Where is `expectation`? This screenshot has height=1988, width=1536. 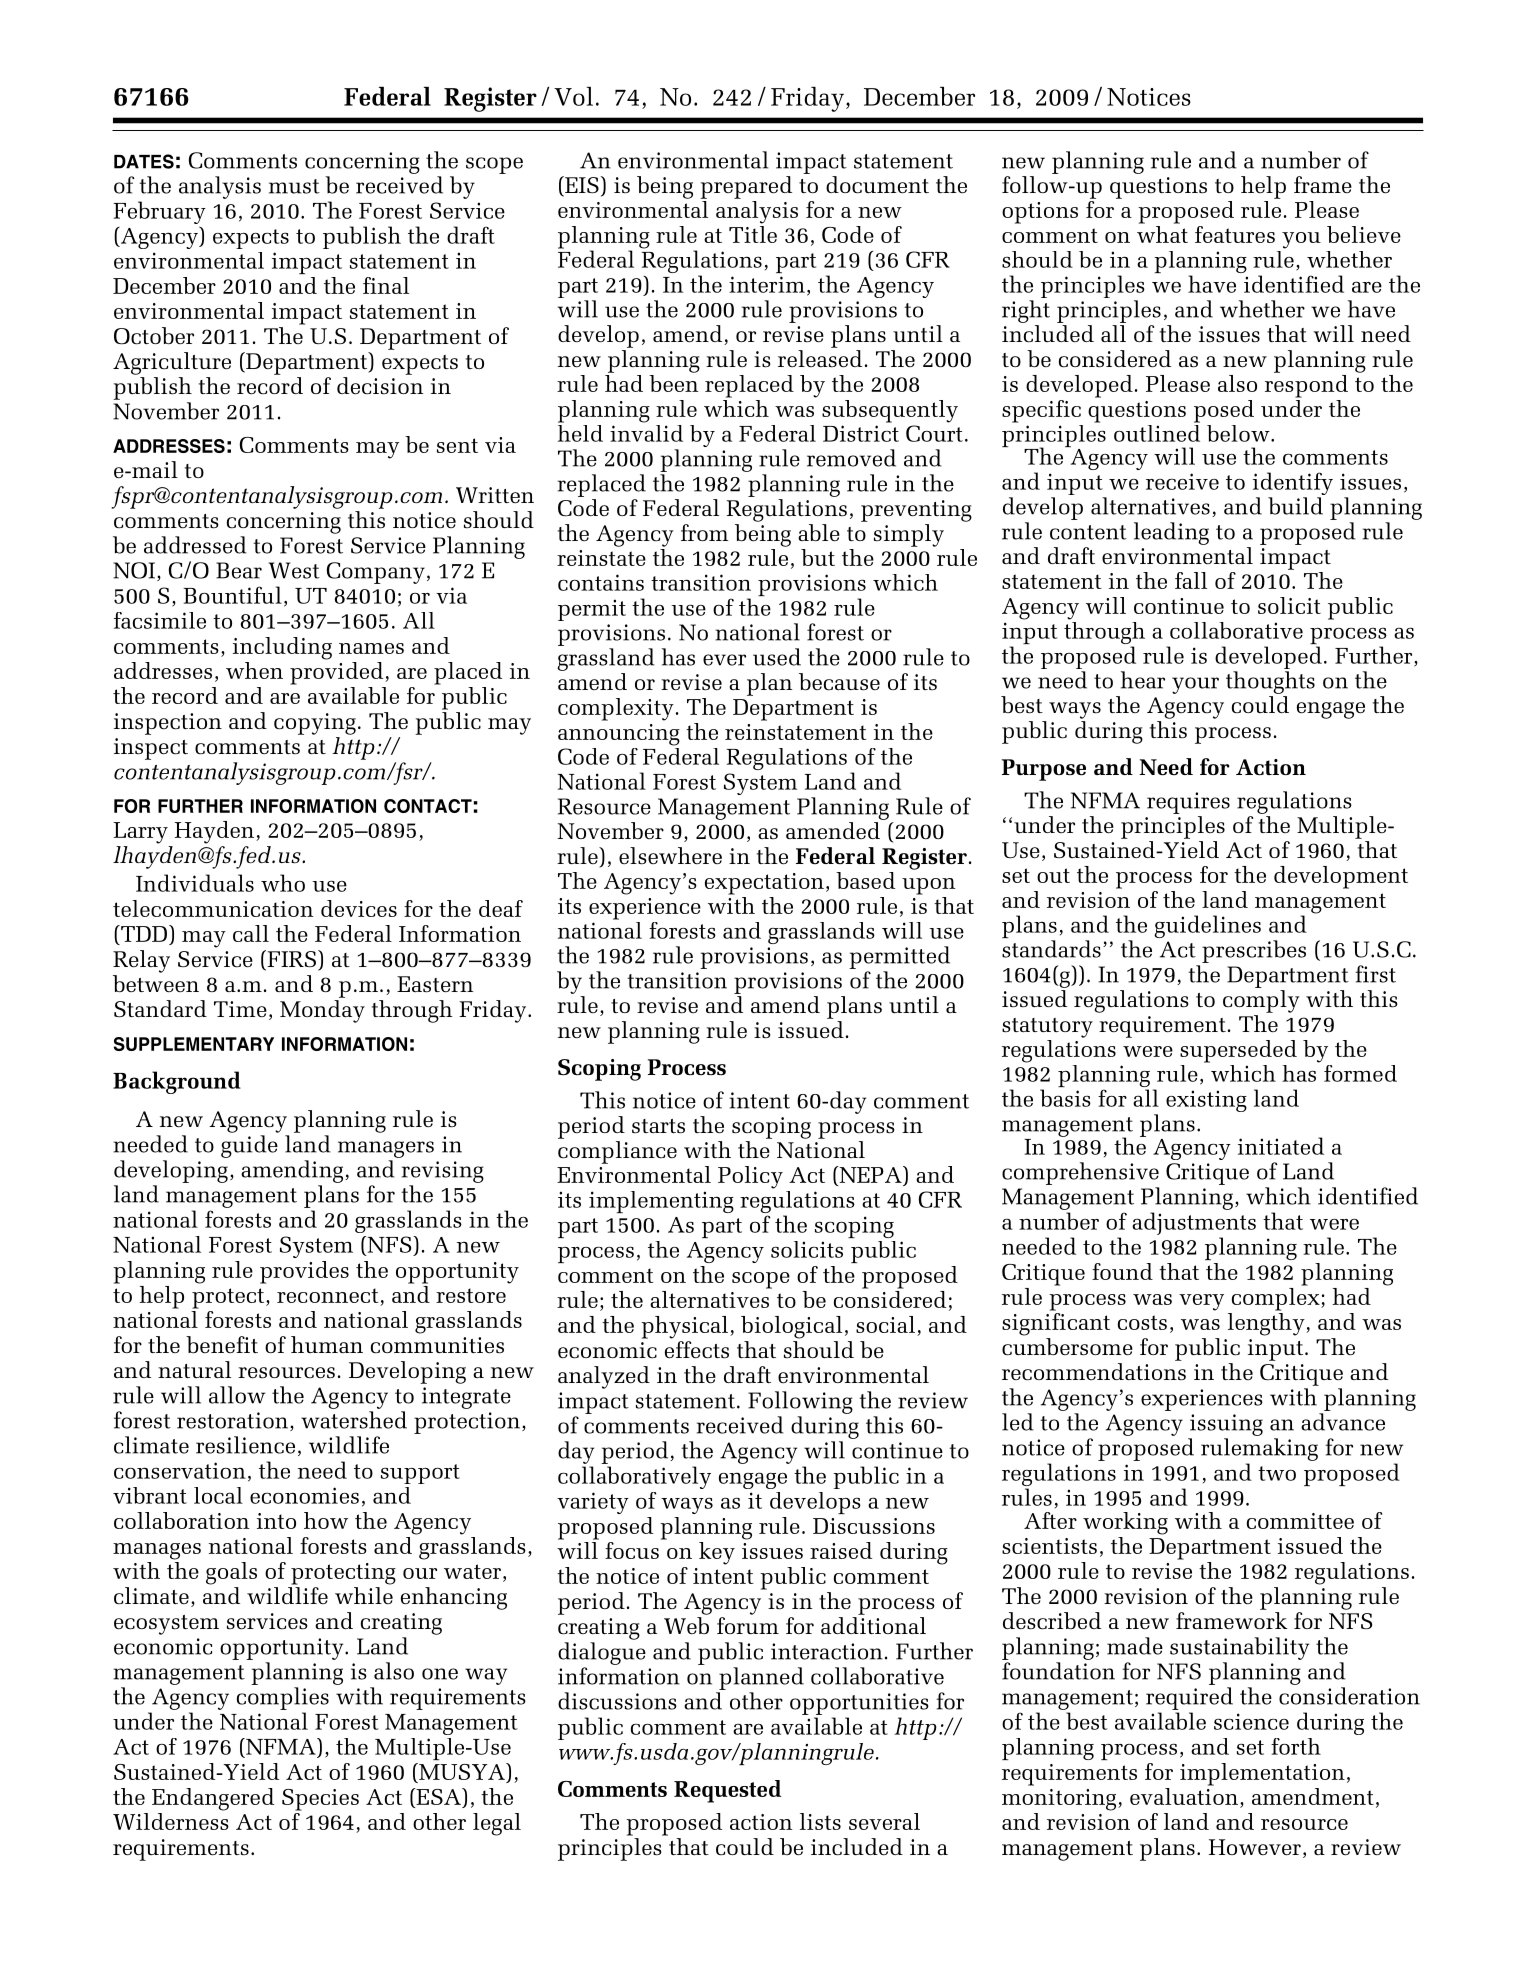 expectation is located at coordinates (764, 884).
